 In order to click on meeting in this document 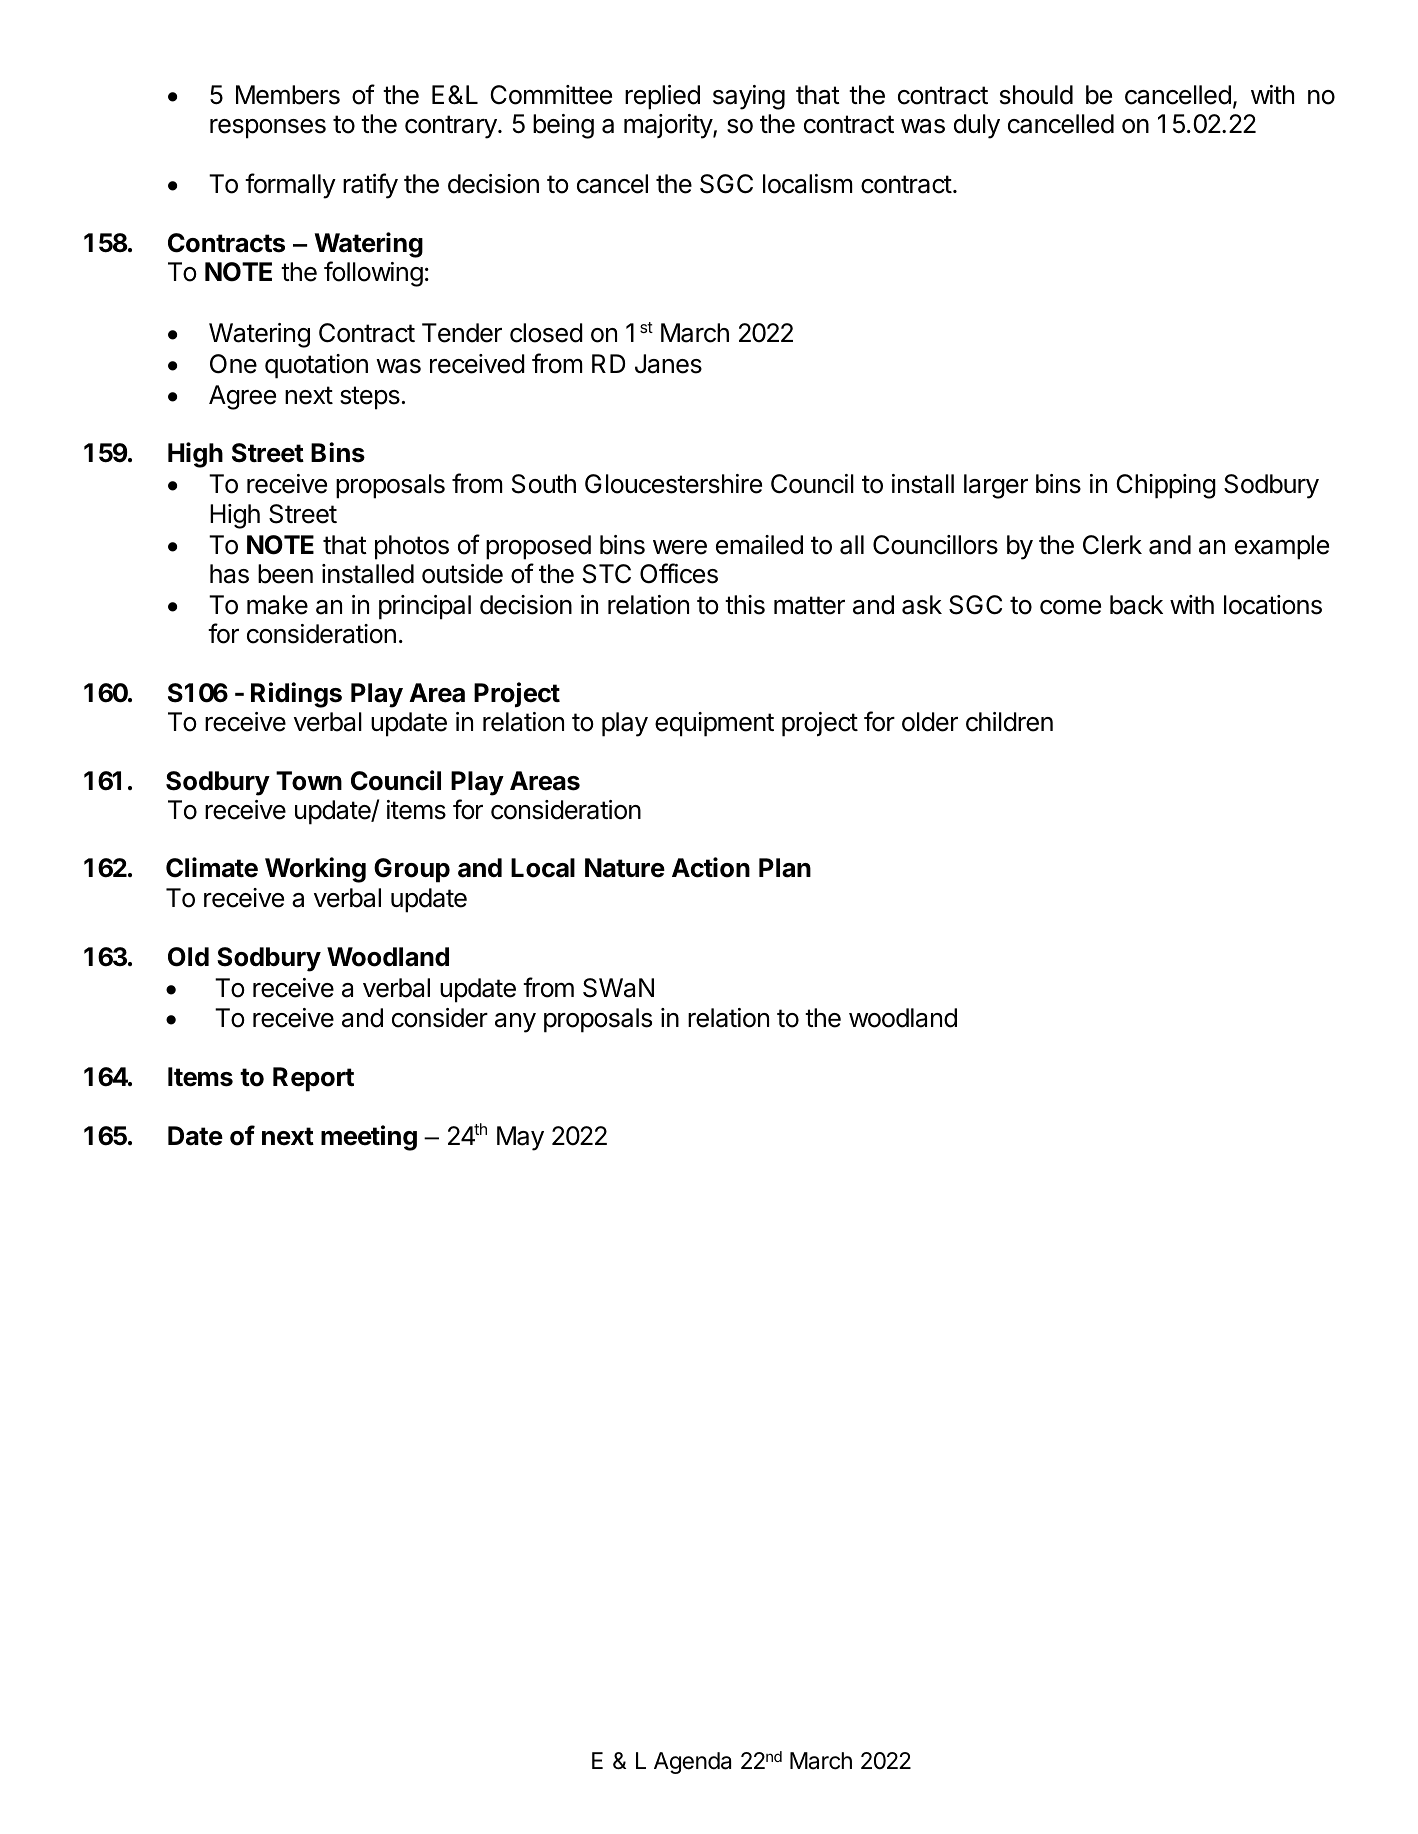, I will do `click(369, 1138)`.
